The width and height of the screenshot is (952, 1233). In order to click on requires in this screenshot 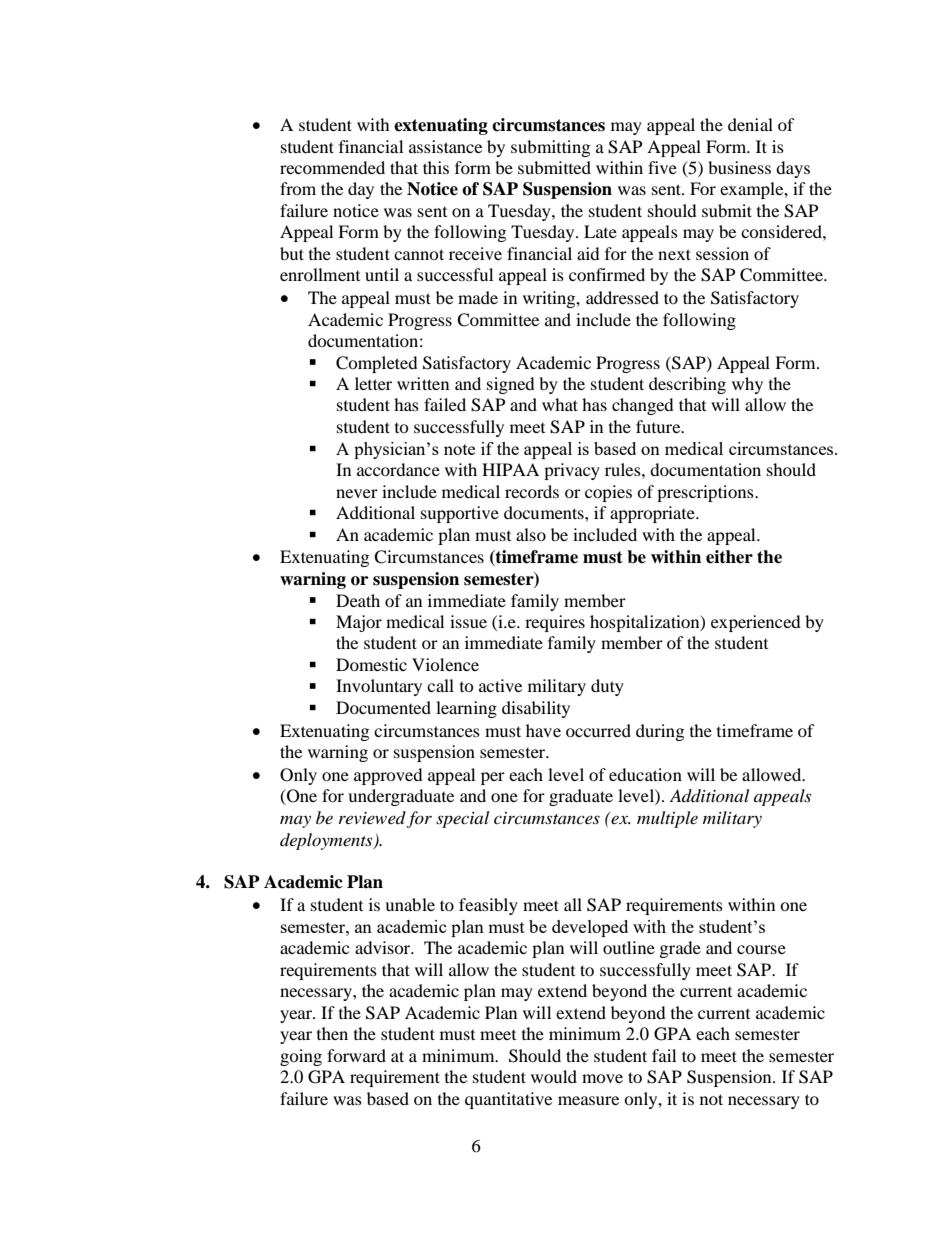, I will do `click(555, 623)`.
